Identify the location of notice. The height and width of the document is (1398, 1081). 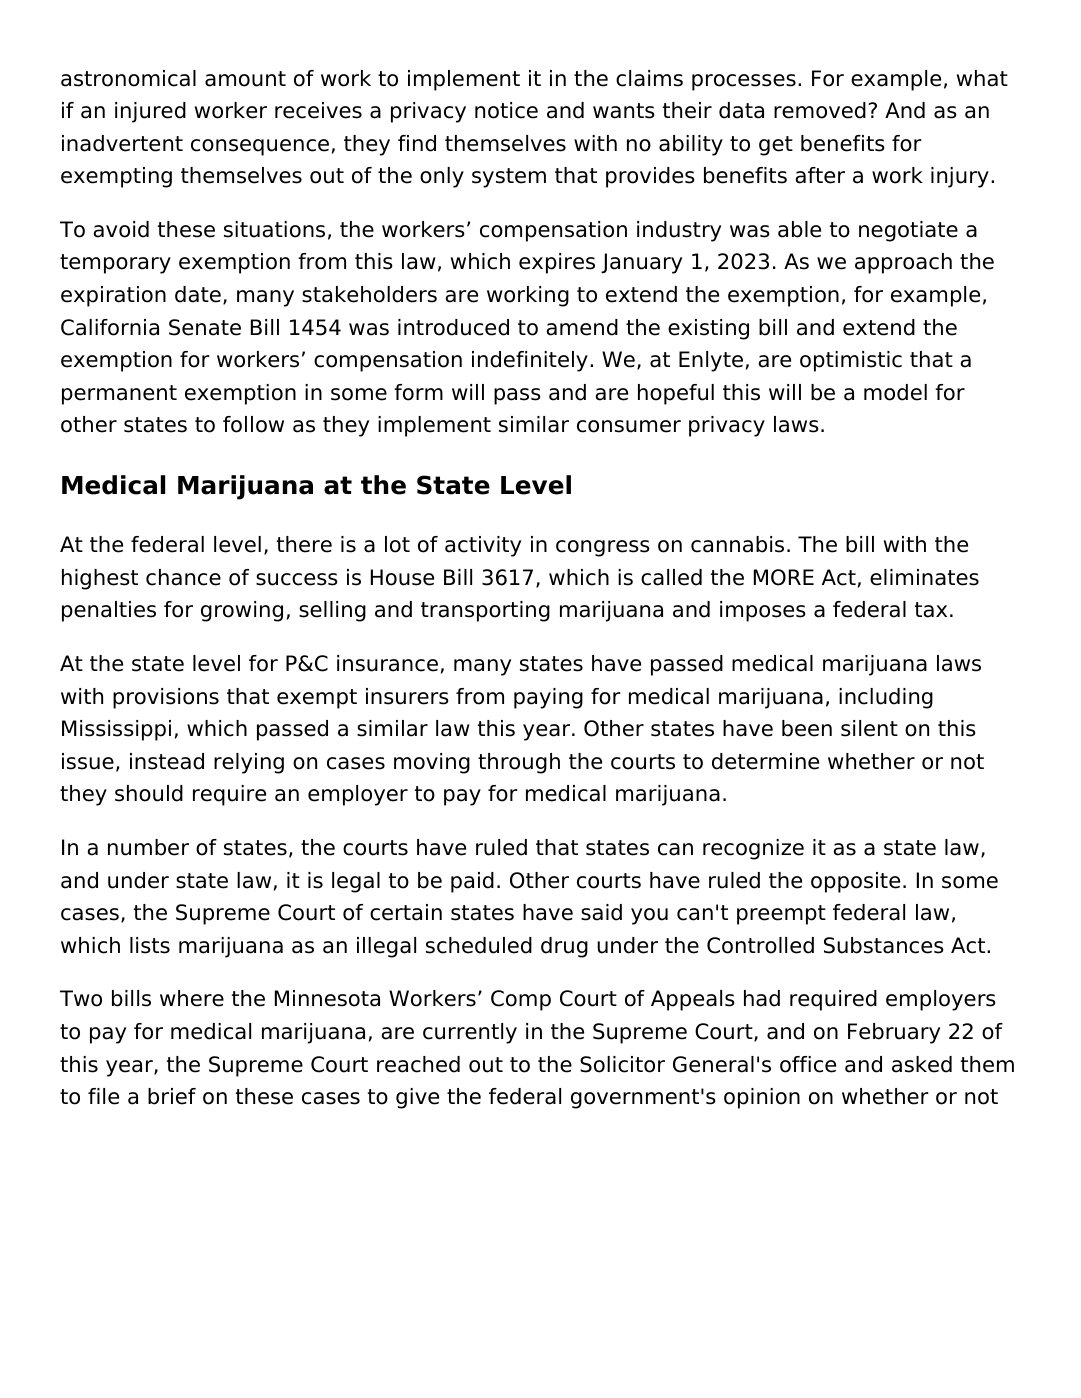
(506, 110).
